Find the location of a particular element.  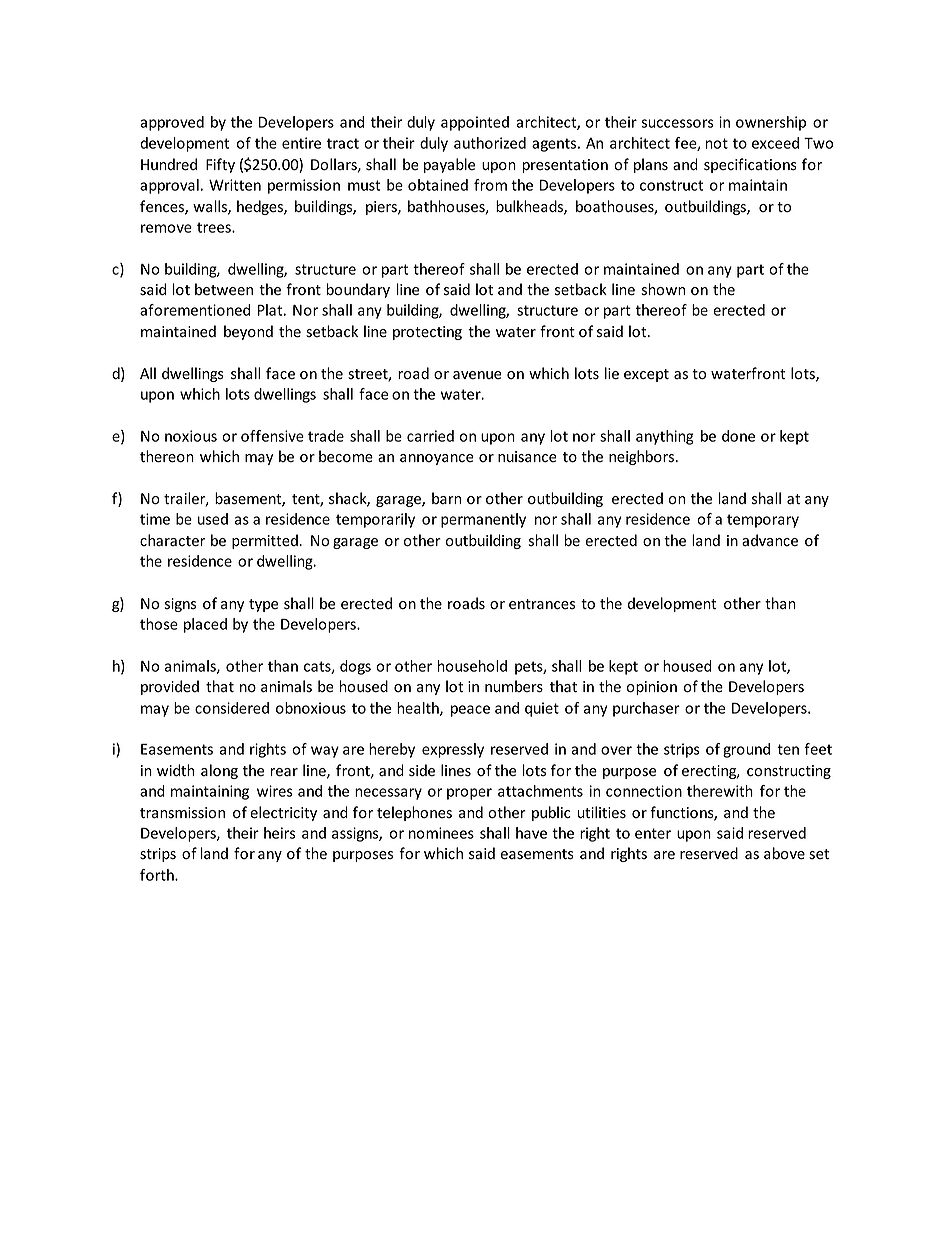

beyond is located at coordinates (248, 332).
